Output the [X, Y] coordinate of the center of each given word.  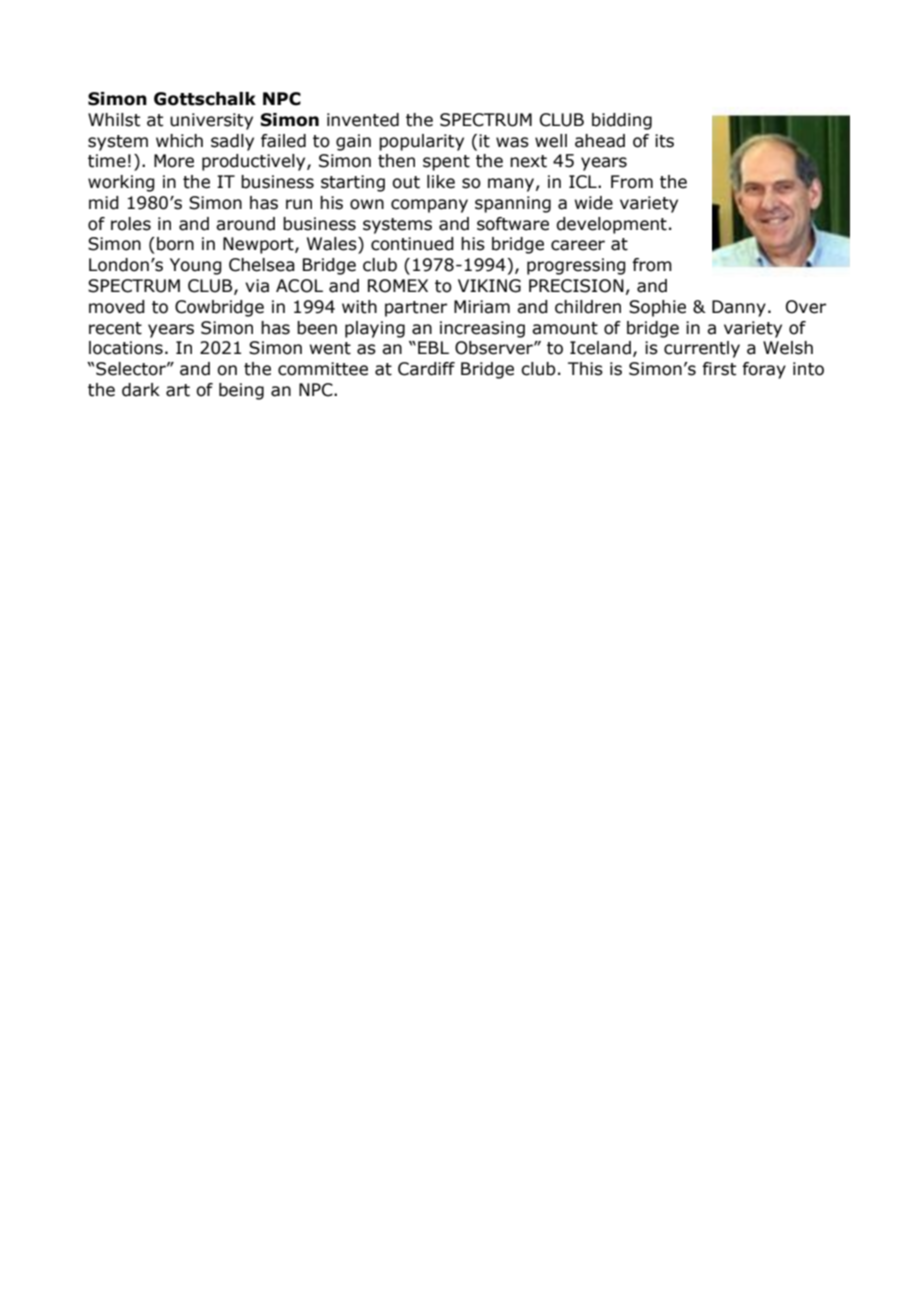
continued [412, 244]
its [664, 141]
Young [196, 266]
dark [141, 390]
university [211, 121]
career [578, 245]
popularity [421, 142]
